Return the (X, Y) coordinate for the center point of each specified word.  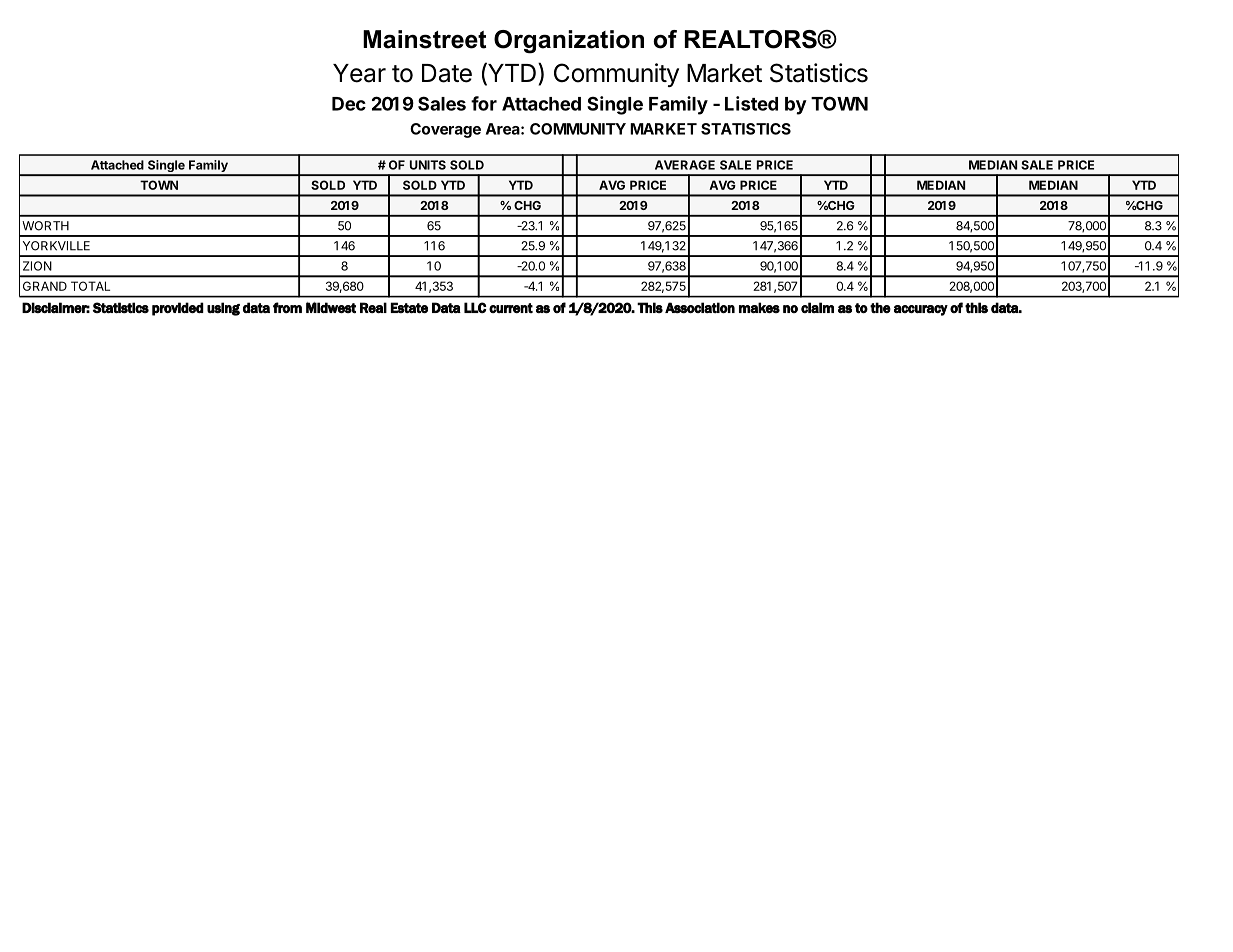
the (880, 307)
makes (759, 308)
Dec (349, 104)
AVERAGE (685, 165)
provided (178, 309)
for (484, 103)
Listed (751, 103)
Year (359, 73)
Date (447, 73)
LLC (475, 307)
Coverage (445, 130)
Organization (569, 42)
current (511, 308)
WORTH (45, 226)
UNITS (428, 165)
